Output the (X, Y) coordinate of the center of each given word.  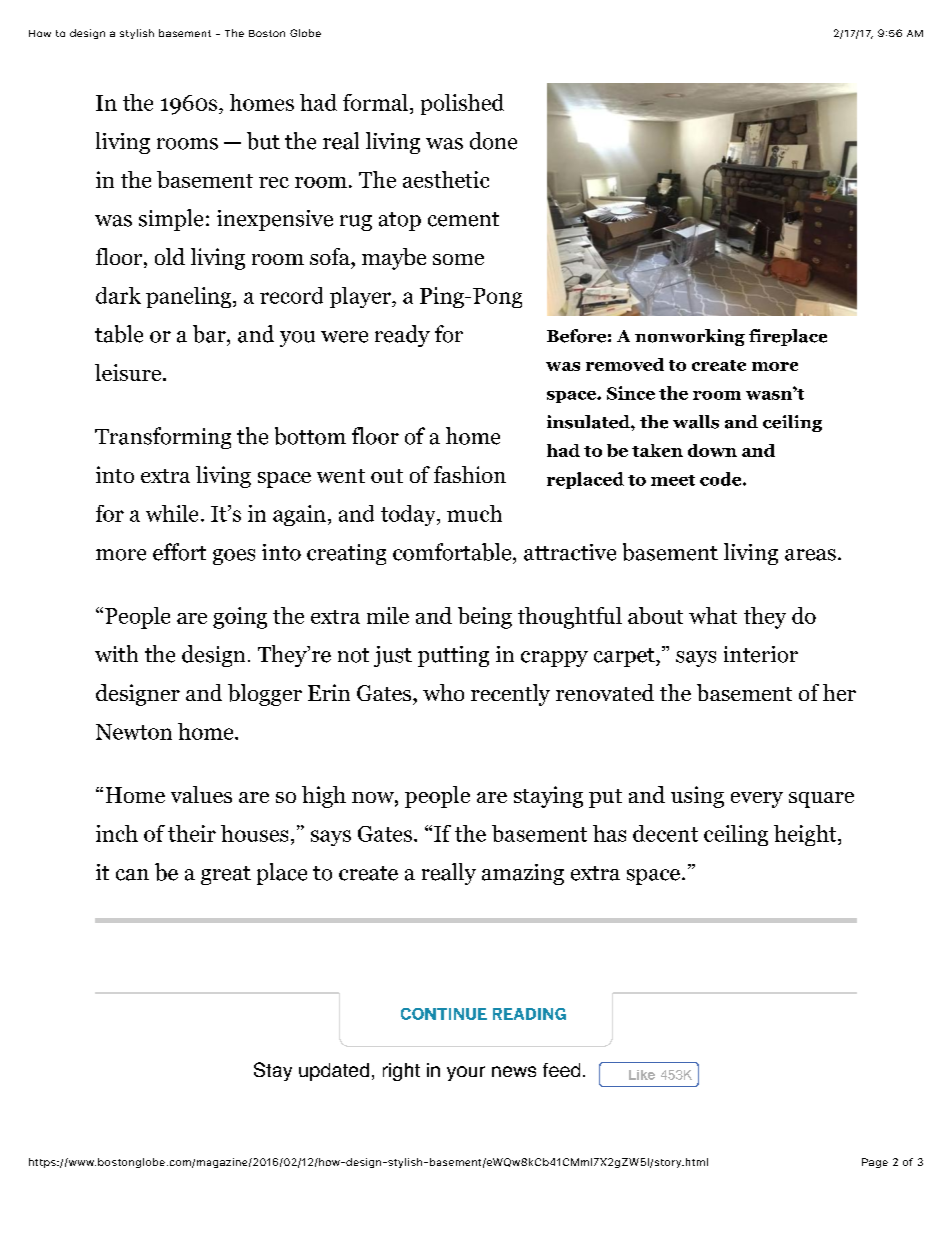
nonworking (690, 337)
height (806, 835)
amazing (523, 874)
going (240, 618)
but (263, 141)
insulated (589, 422)
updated (334, 1072)
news (514, 1071)
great (226, 875)
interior (761, 654)
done (493, 141)
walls (696, 422)
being (485, 618)
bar (210, 334)
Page (875, 1163)
